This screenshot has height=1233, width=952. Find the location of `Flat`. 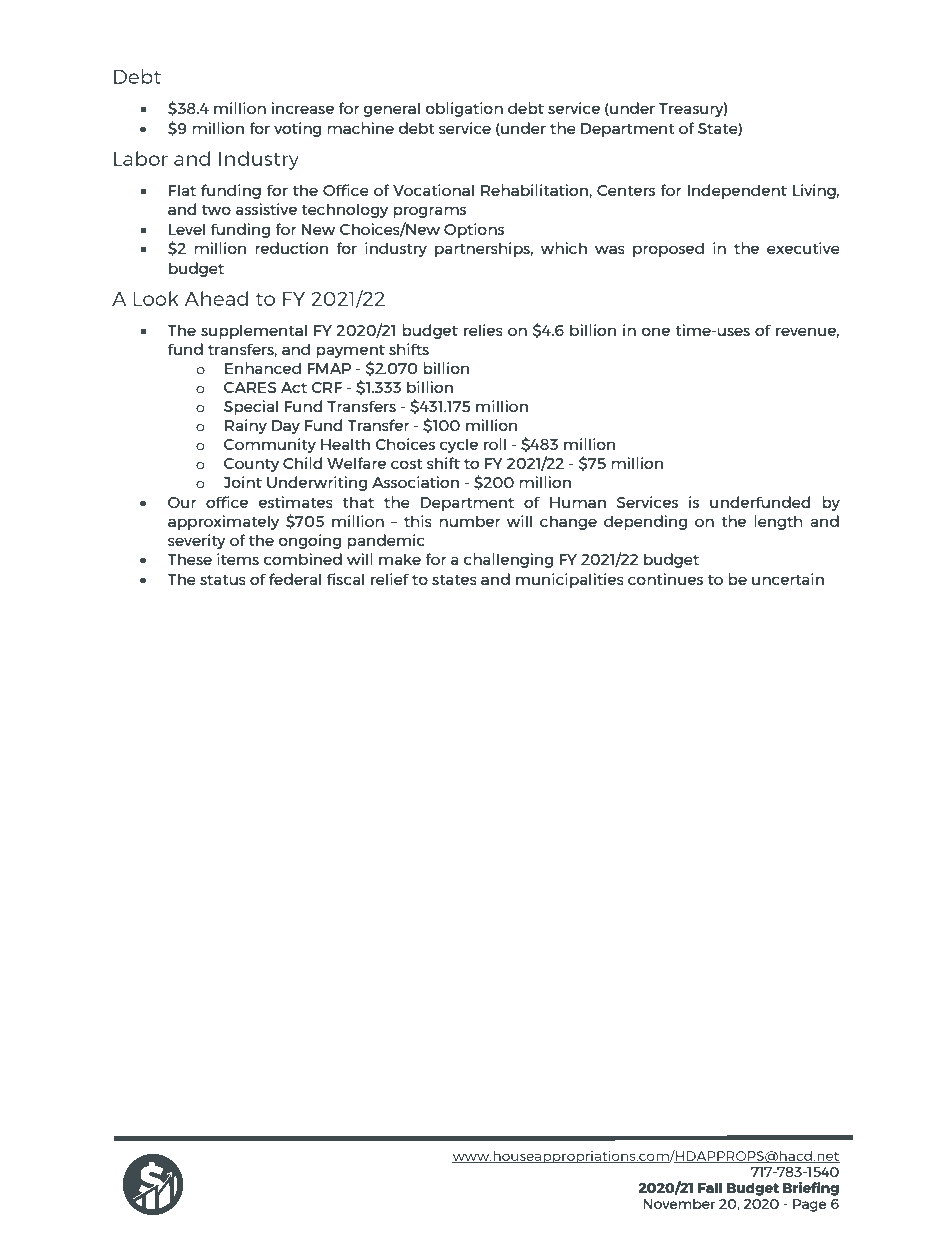

Flat is located at coordinates (182, 190).
